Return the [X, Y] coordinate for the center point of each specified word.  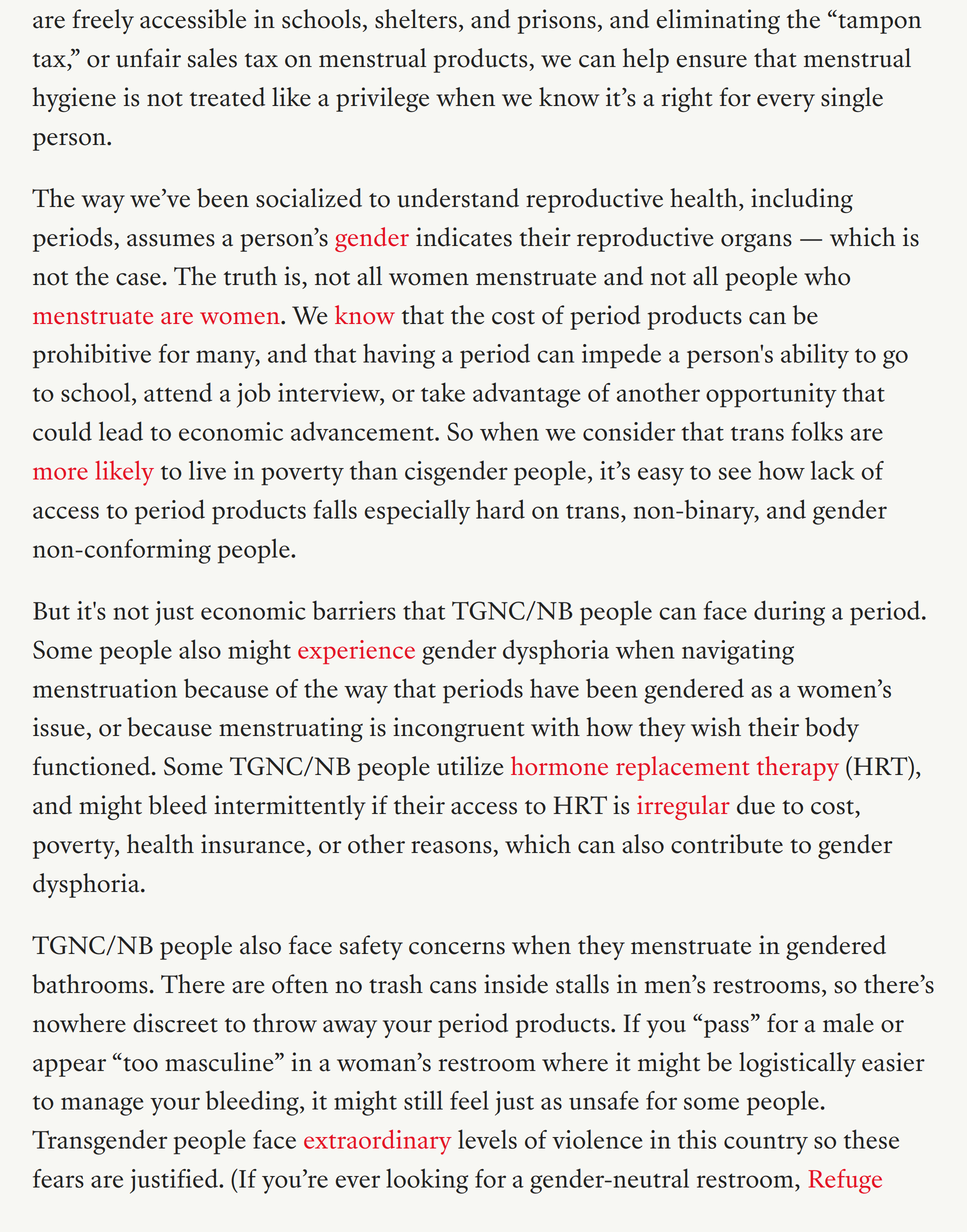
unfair [148, 58]
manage [102, 1106]
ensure [712, 61]
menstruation [105, 688]
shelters [416, 19]
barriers [354, 610]
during [789, 613]
